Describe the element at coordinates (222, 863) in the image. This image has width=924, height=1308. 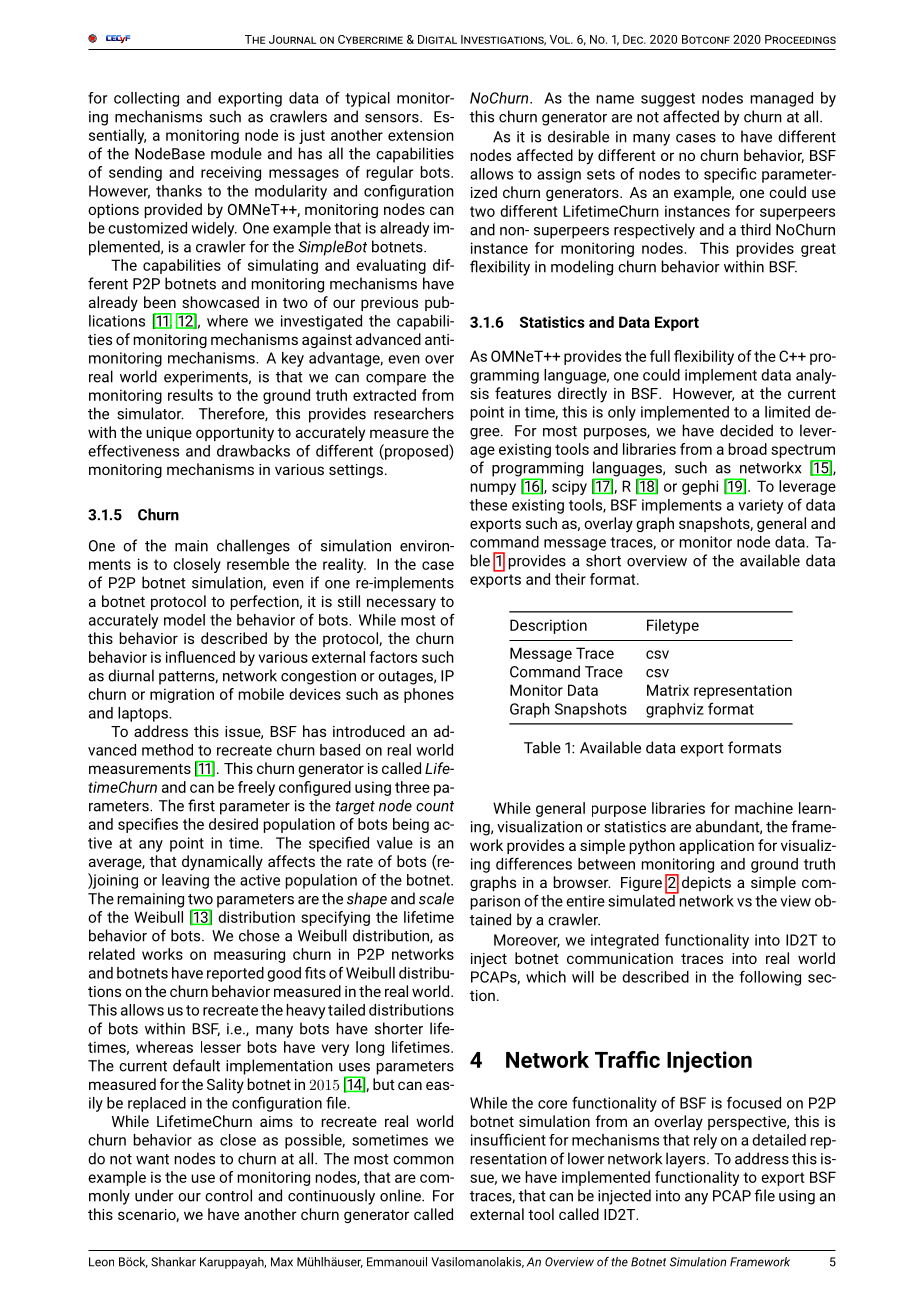
I see `dynamically` at that location.
